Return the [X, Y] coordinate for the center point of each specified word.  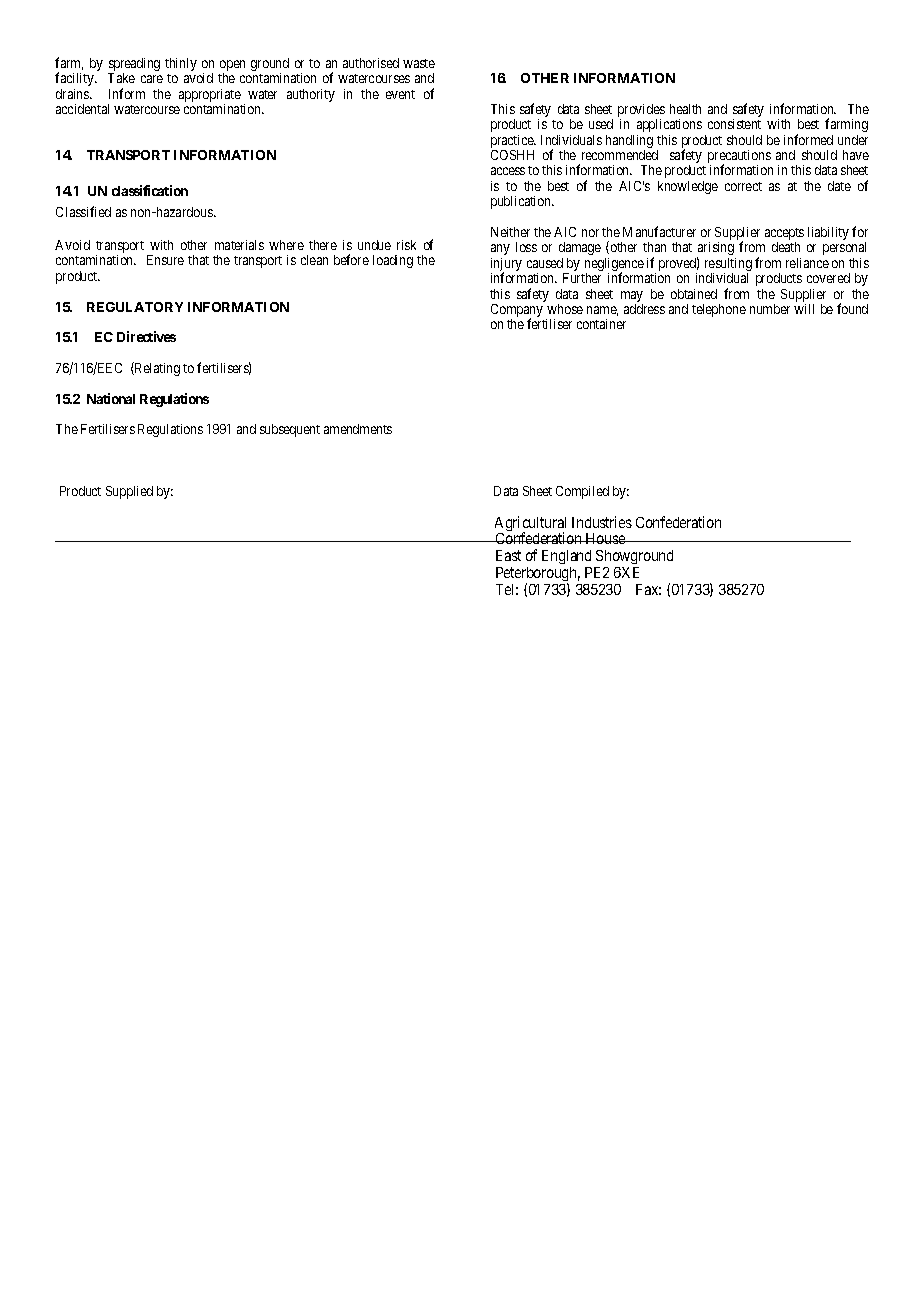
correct [743, 186]
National [111, 398]
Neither [510, 232]
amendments [358, 429]
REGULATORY [135, 307]
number [770, 309]
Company [517, 312]
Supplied [129, 492]
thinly [181, 64]
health [685, 109]
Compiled [582, 492]
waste [419, 63]
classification [150, 190]
